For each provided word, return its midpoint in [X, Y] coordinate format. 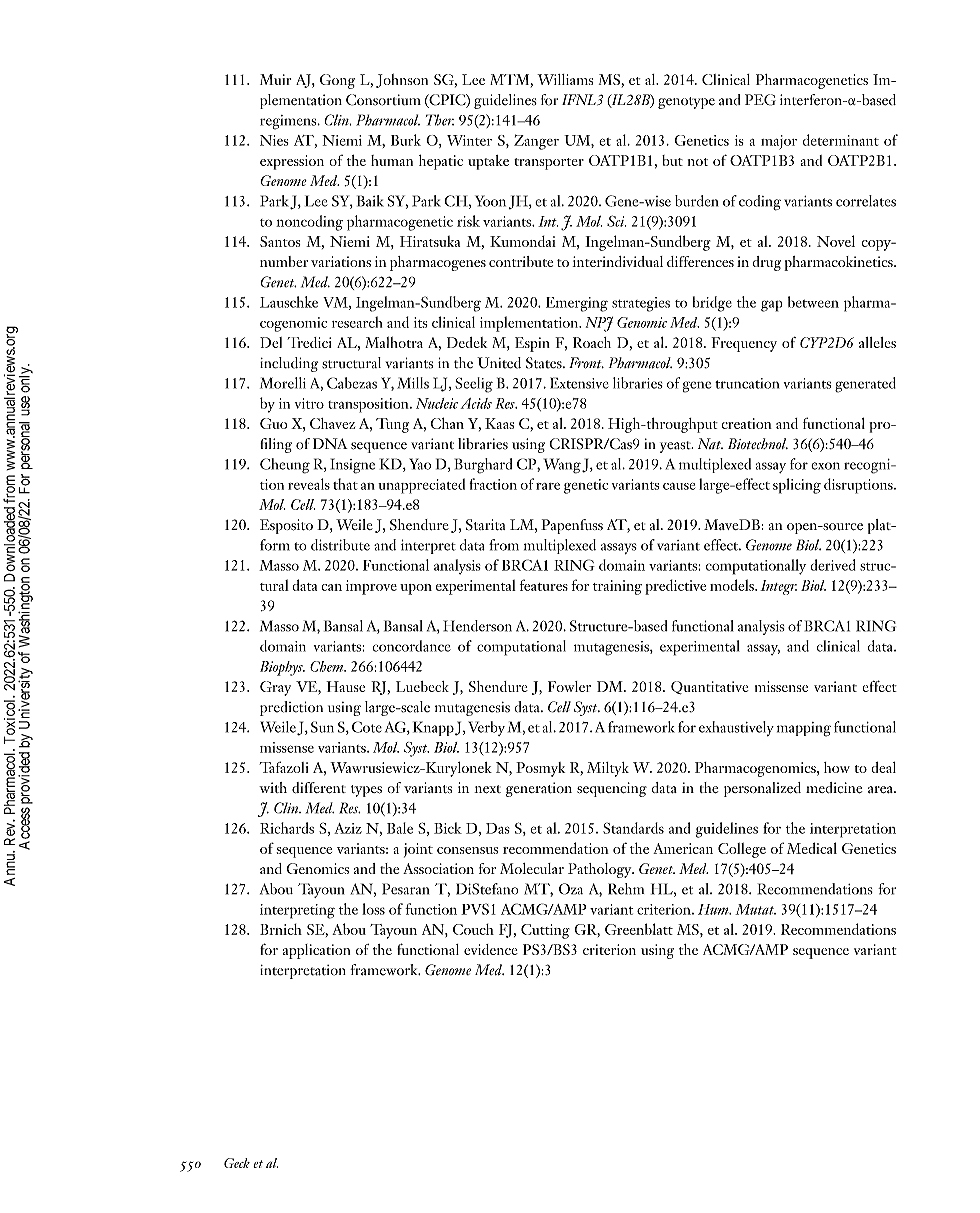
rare [548, 486]
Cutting [545, 931]
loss [373, 909]
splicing [797, 486]
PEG [760, 100]
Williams [565, 79]
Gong [337, 81]
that [345, 484]
